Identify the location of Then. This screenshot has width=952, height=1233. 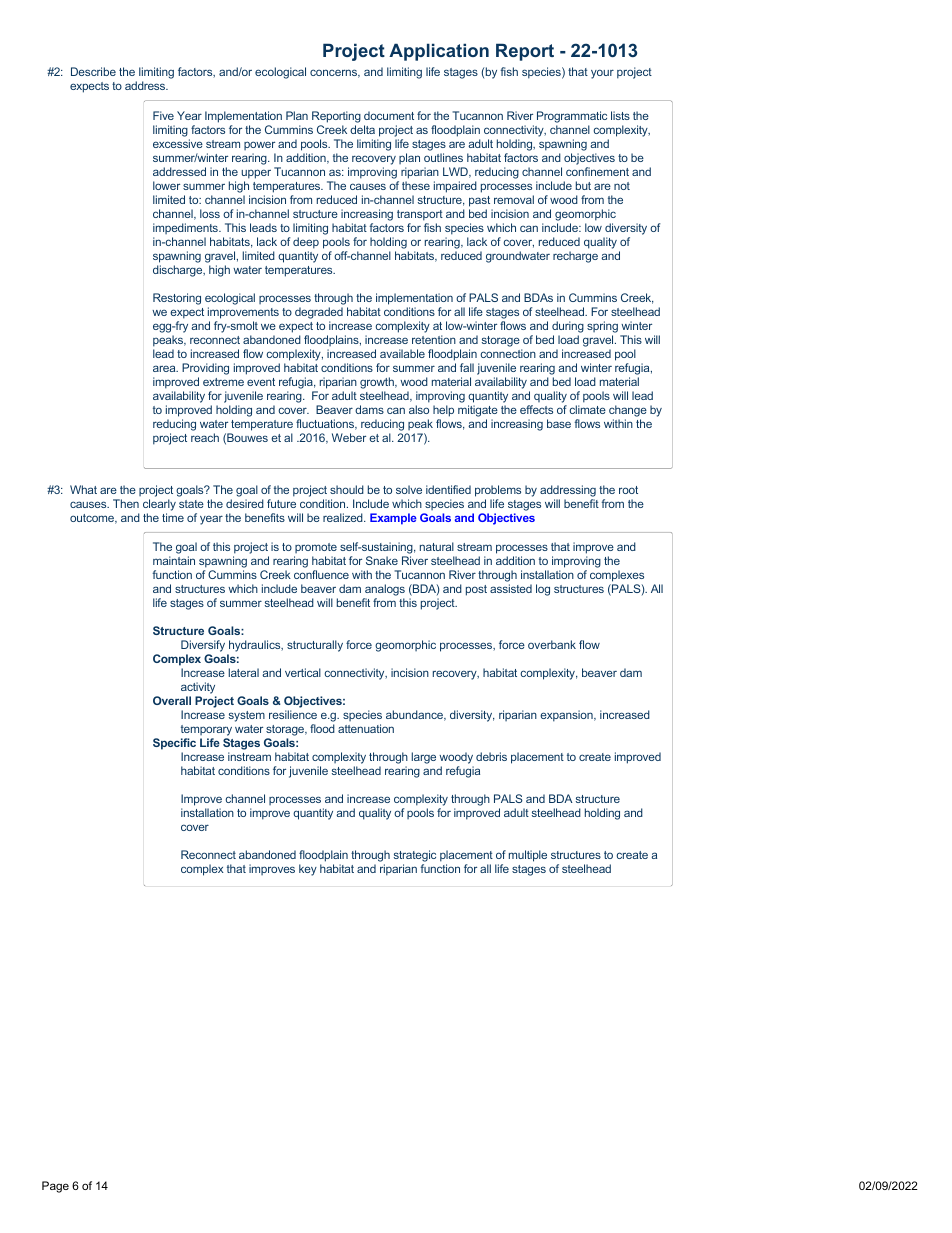
(126, 503).
